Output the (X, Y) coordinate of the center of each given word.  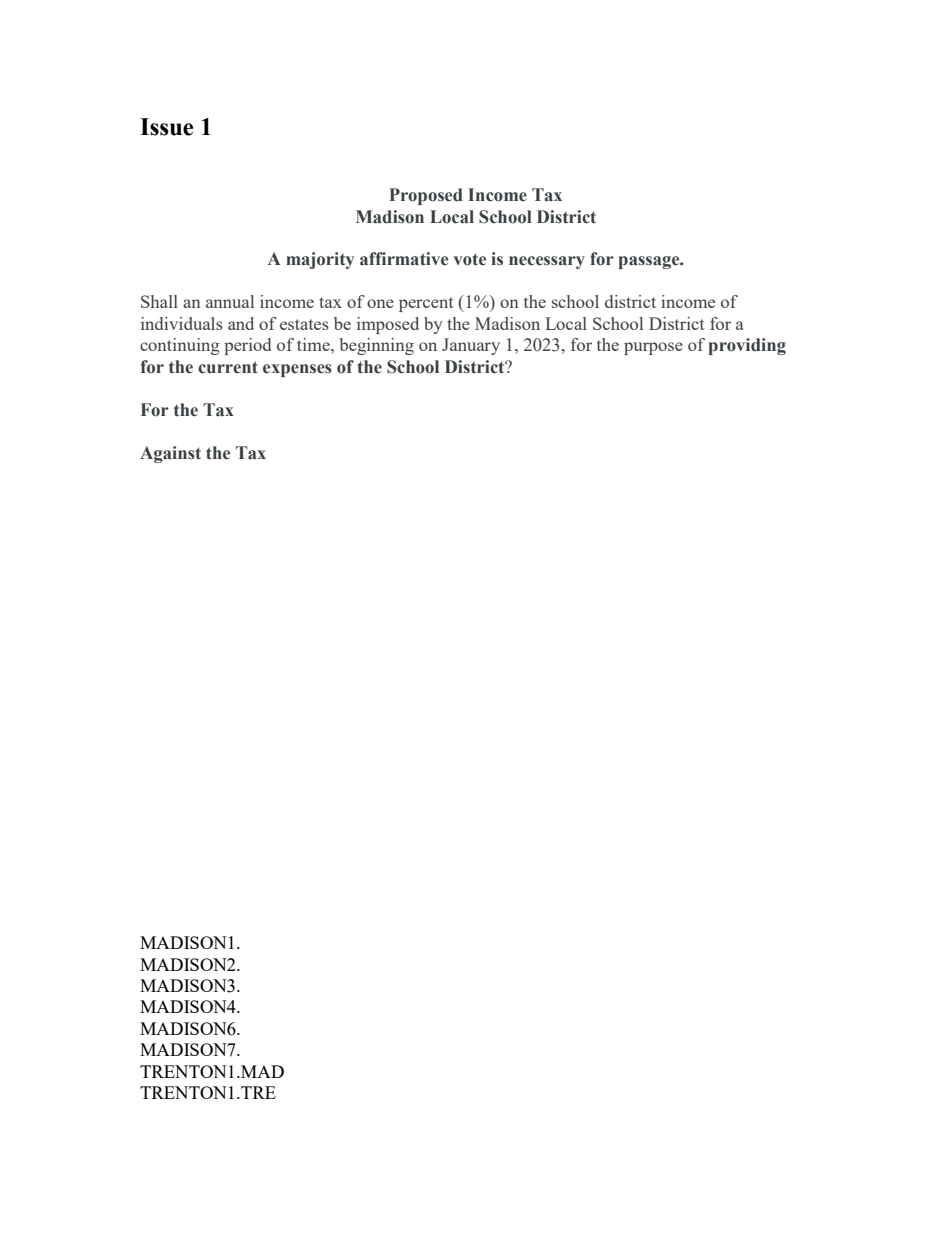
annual (230, 301)
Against (170, 454)
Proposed (426, 196)
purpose (653, 348)
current (228, 367)
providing (747, 346)
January (471, 346)
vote (470, 259)
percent (426, 304)
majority (320, 260)
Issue (166, 127)
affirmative (404, 259)
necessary (547, 262)
